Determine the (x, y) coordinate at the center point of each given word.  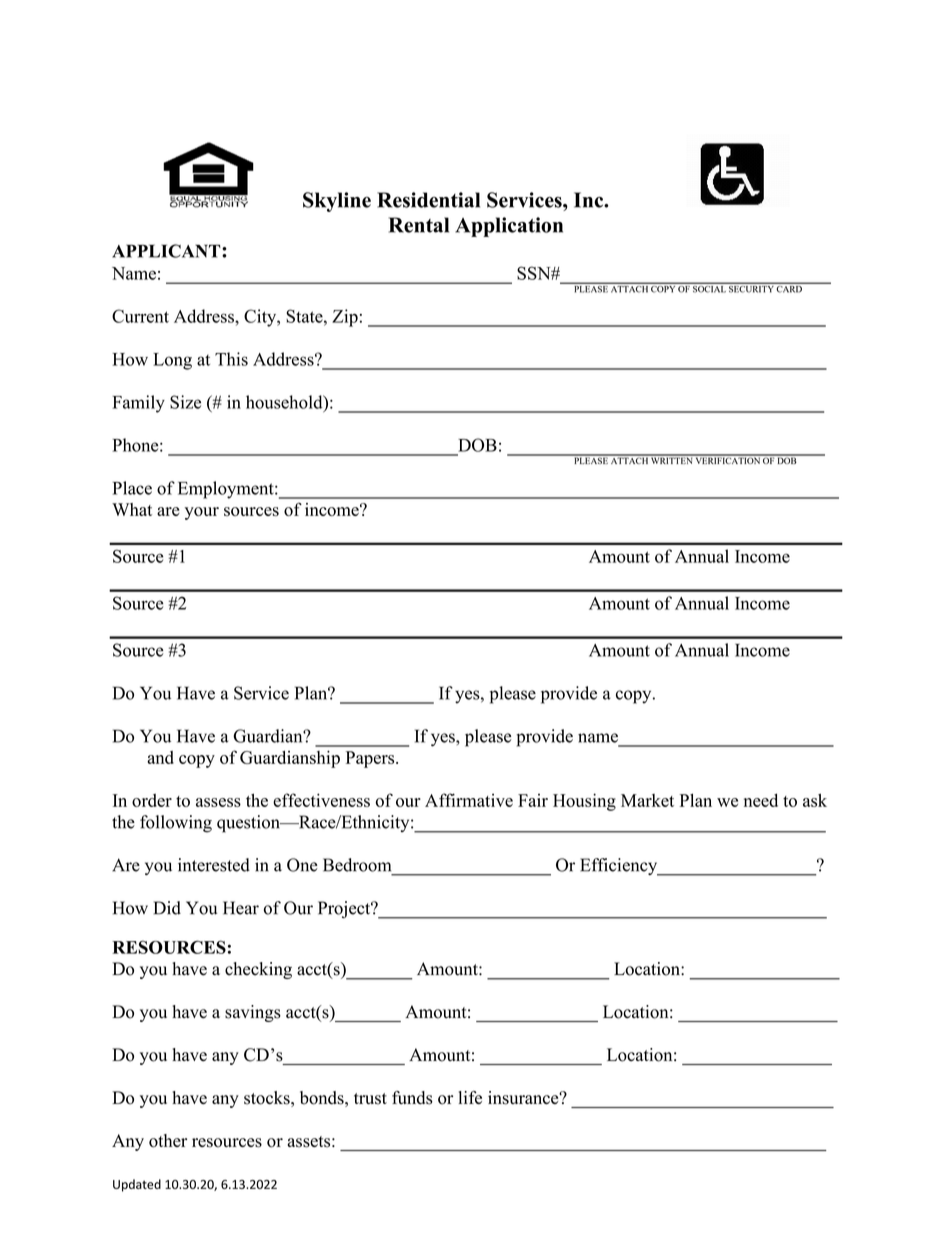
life (470, 1097)
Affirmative (469, 800)
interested (214, 865)
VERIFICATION (728, 459)
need (761, 800)
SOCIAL (709, 288)
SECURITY (751, 288)
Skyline (337, 202)
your (202, 513)
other (168, 1141)
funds (412, 1098)
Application (509, 227)
